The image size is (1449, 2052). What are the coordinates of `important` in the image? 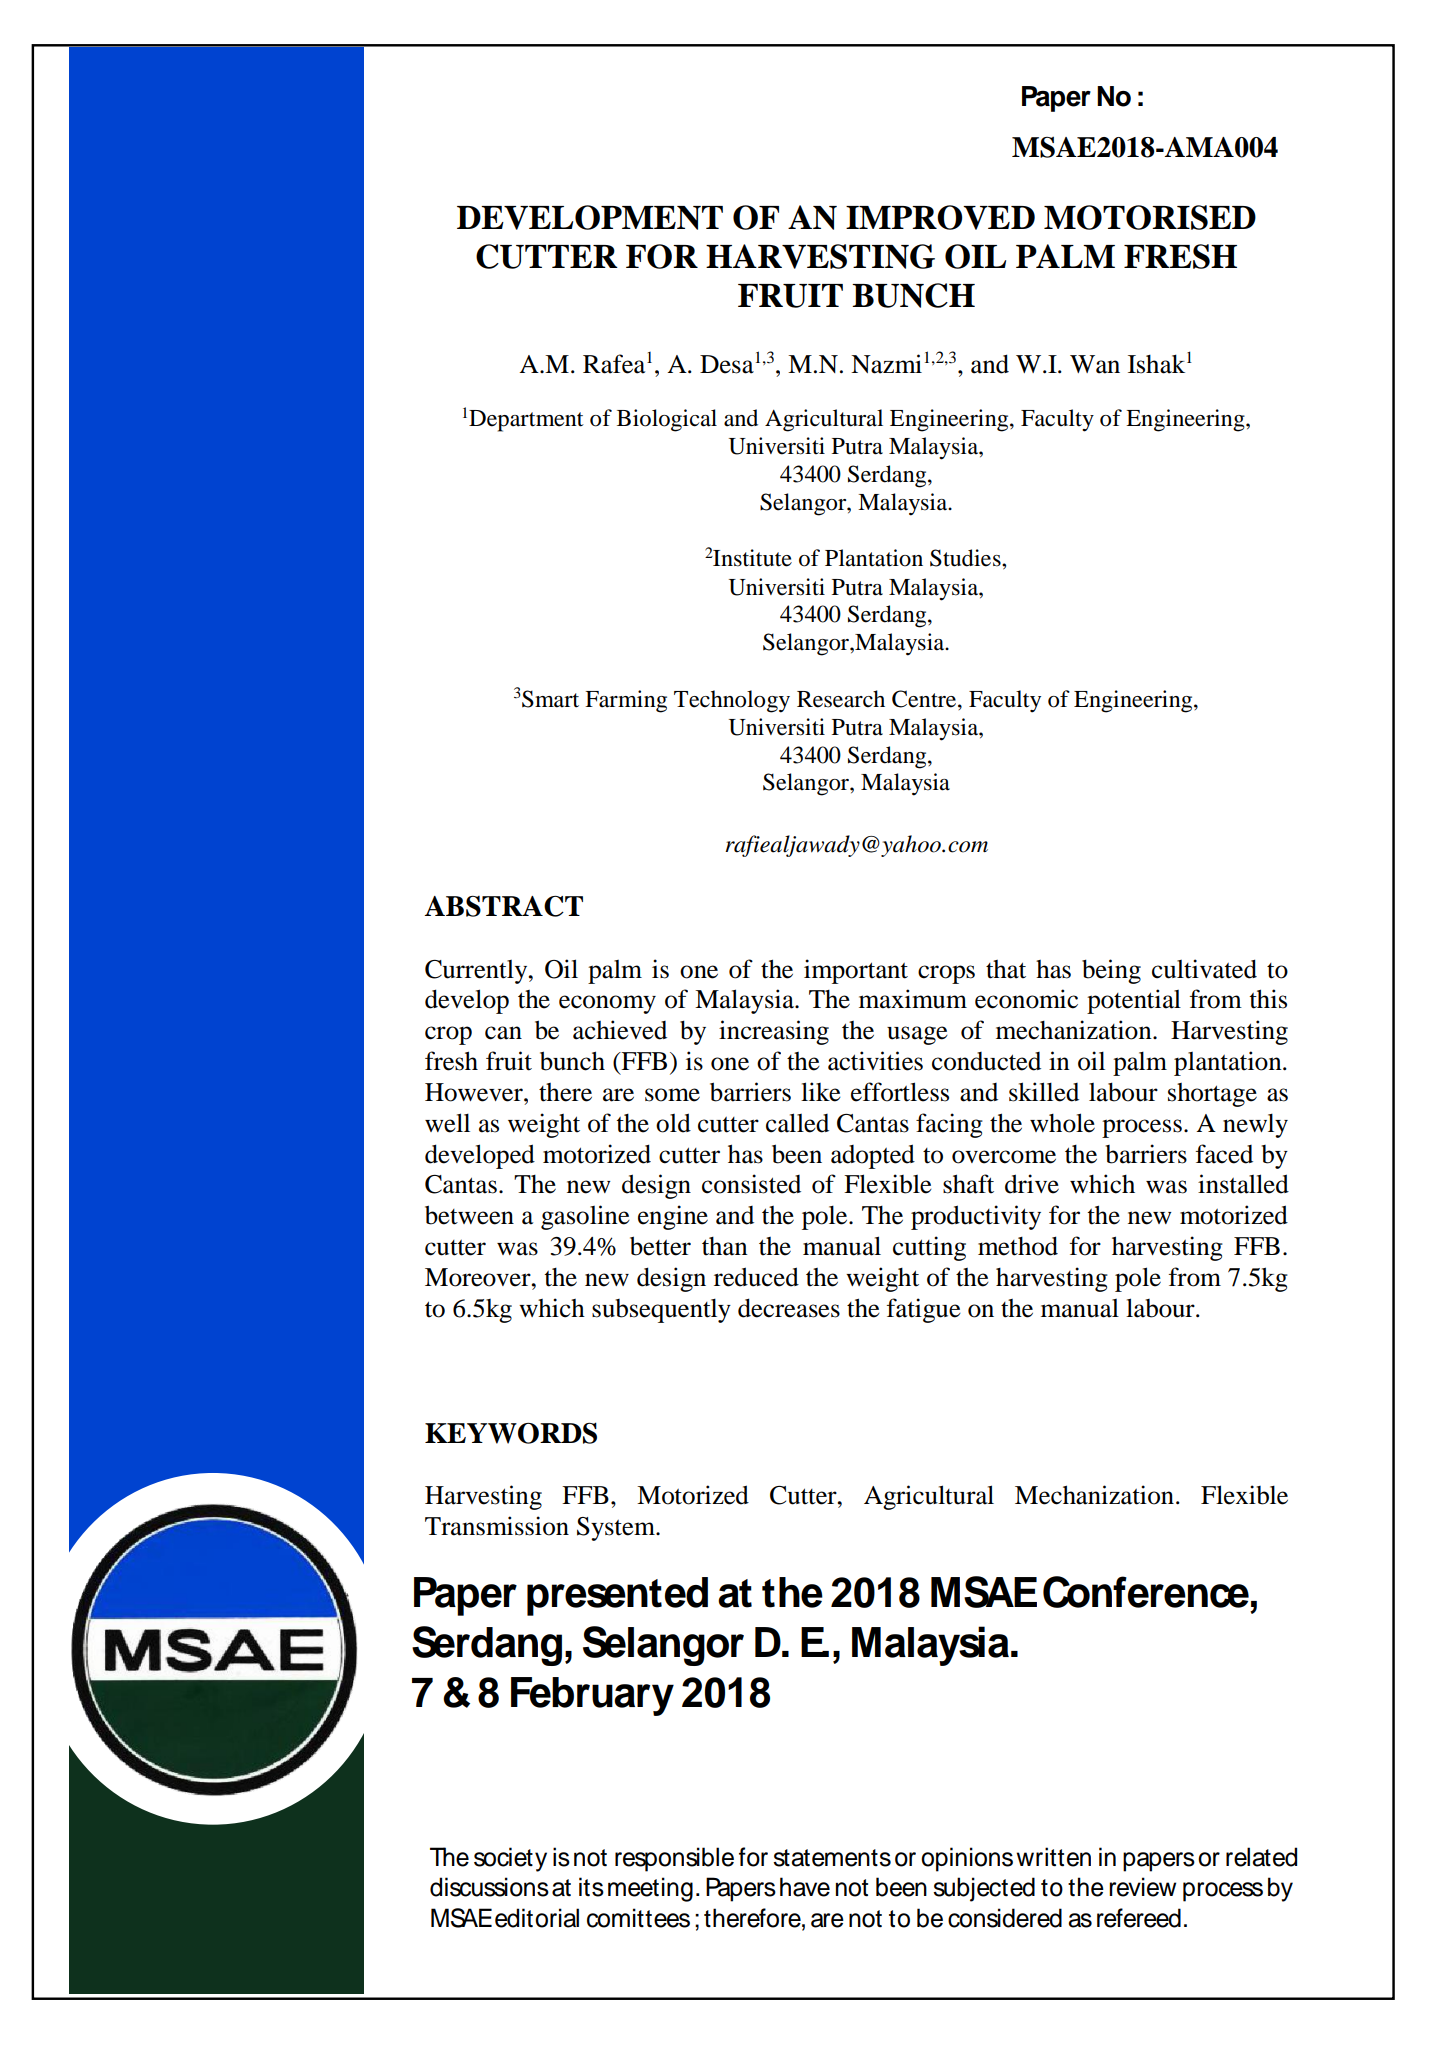 It's located at (856, 971).
